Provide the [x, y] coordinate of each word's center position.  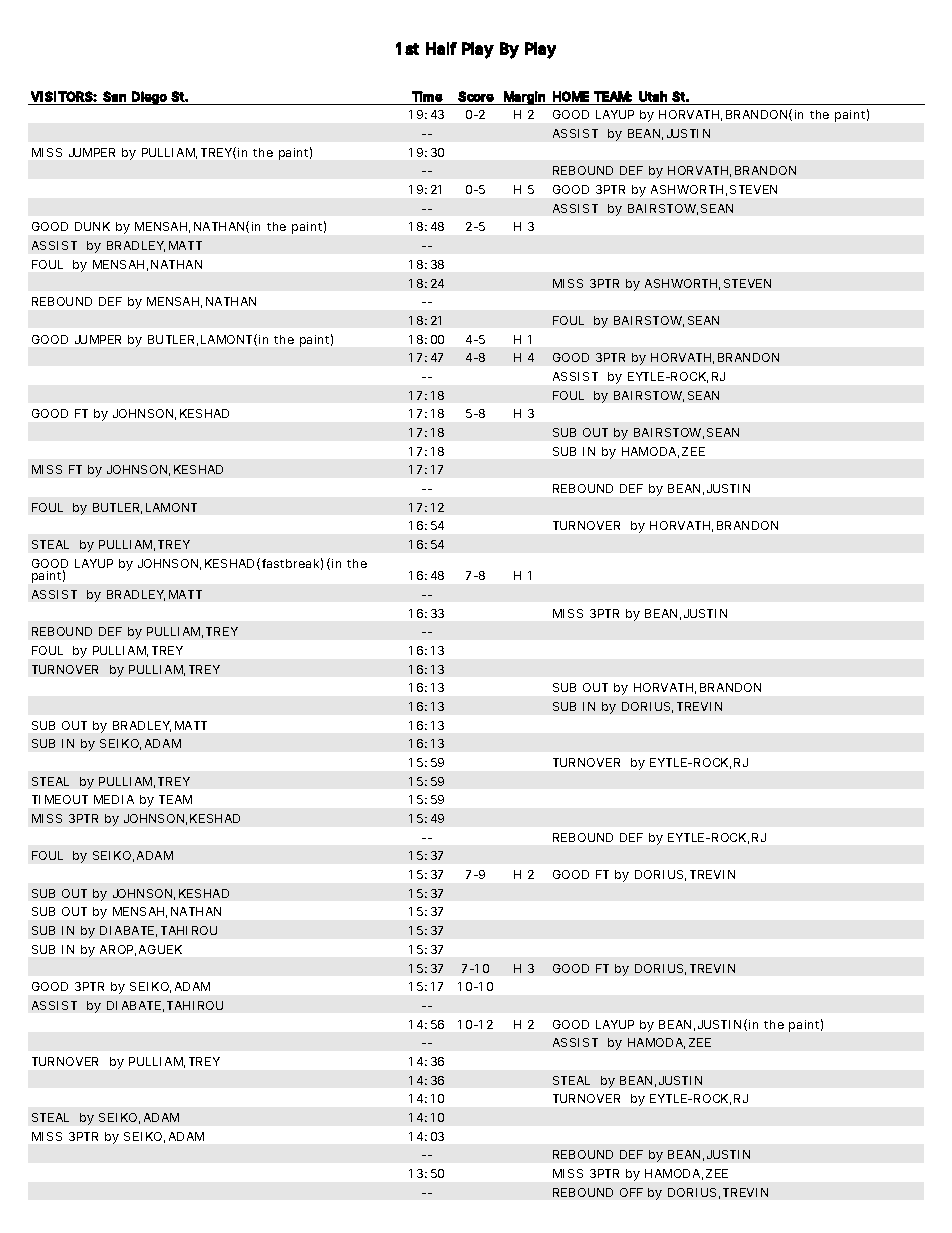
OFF [631, 1192]
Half [441, 48]
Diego [149, 98]
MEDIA [114, 799]
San [114, 96]
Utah [653, 96]
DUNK [92, 226]
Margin [524, 98]
